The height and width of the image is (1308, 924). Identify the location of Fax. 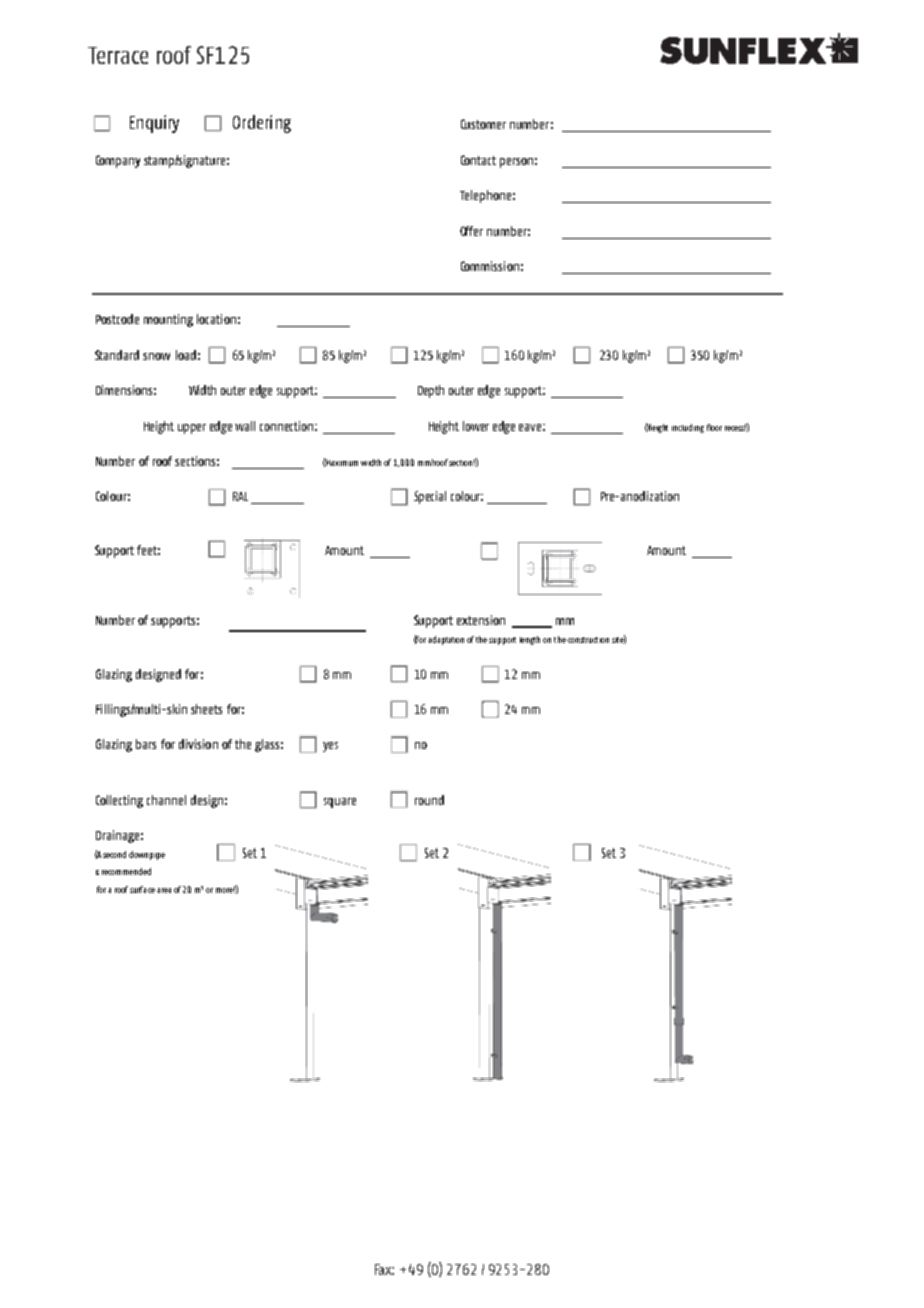
(384, 1269).
